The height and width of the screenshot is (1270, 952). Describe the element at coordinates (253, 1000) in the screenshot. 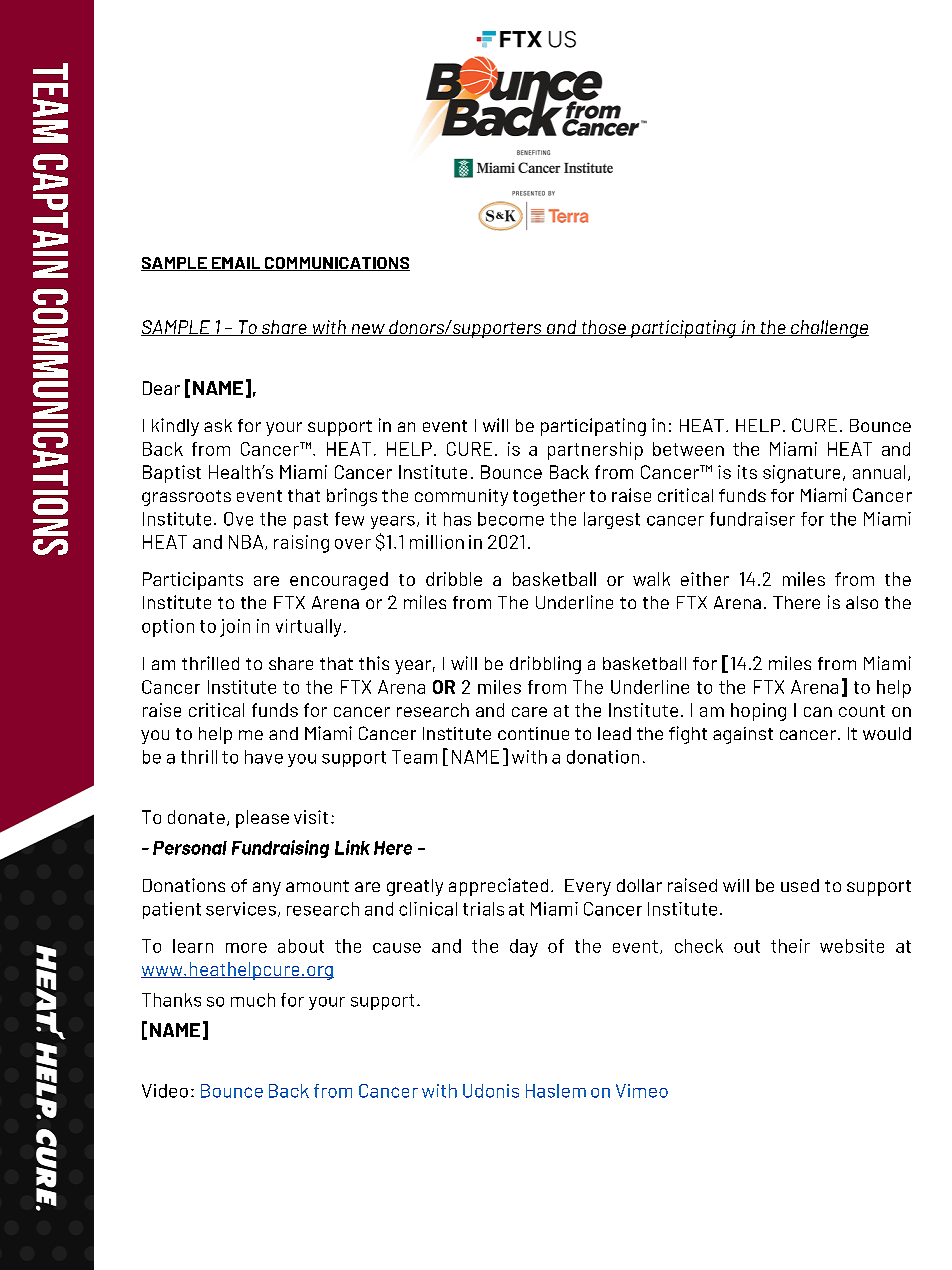

I see `much` at that location.
